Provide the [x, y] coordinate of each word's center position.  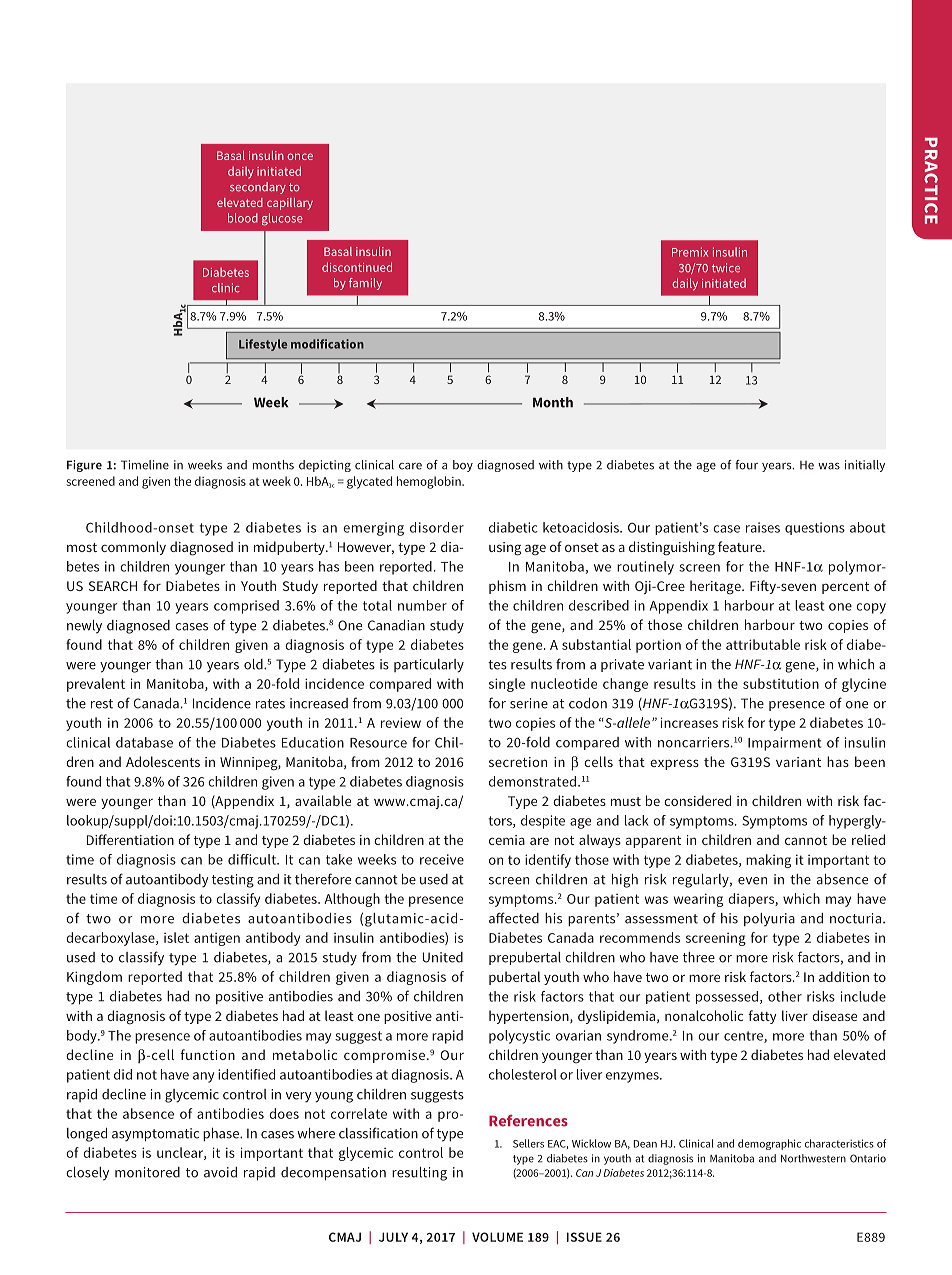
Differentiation [130, 839]
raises [763, 527]
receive [442, 859]
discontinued [357, 267]
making [768, 861]
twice [726, 268]
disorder [437, 527]
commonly [133, 548]
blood [243, 218]
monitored [147, 1172]
